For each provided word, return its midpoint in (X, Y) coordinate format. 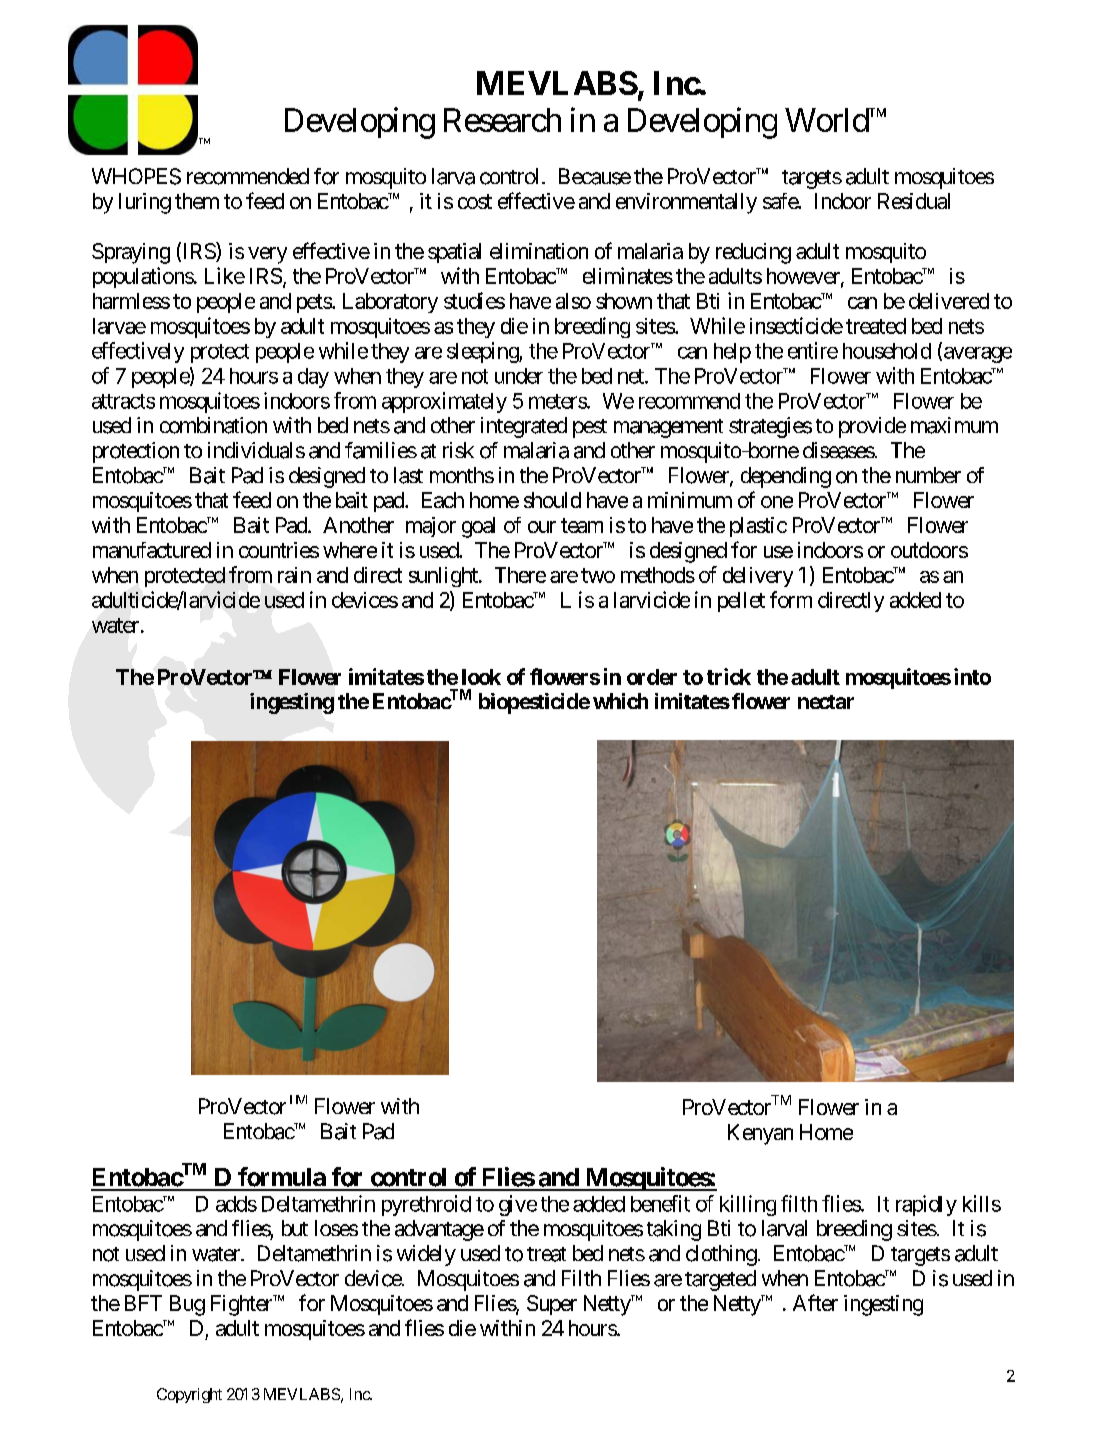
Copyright (189, 1395)
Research (502, 120)
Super (552, 1305)
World (827, 120)
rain (294, 575)
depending (786, 477)
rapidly (926, 1205)
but (295, 1228)
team (582, 525)
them (197, 201)
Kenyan (760, 1134)
